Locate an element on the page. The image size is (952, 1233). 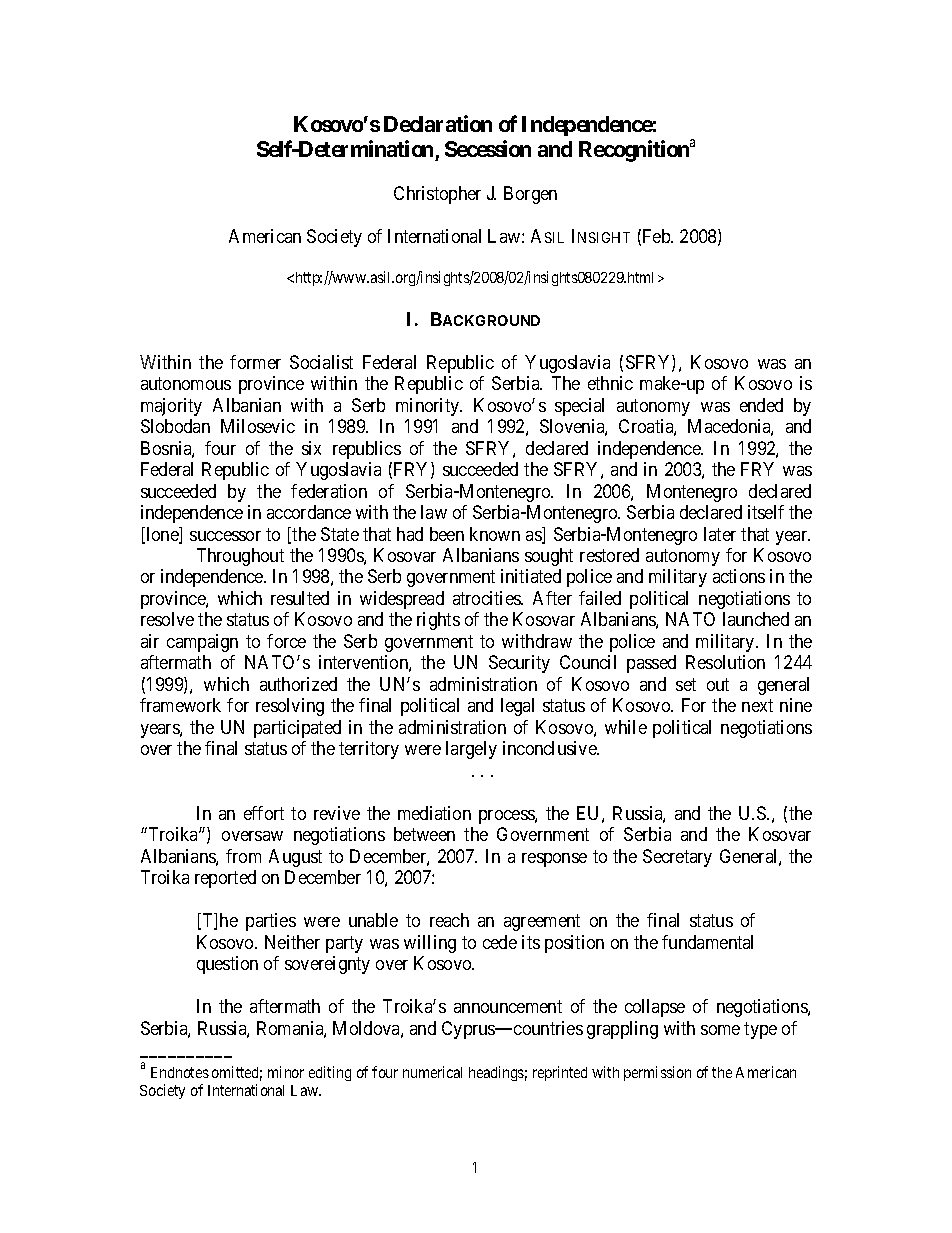
Throughout is located at coordinates (240, 557).
